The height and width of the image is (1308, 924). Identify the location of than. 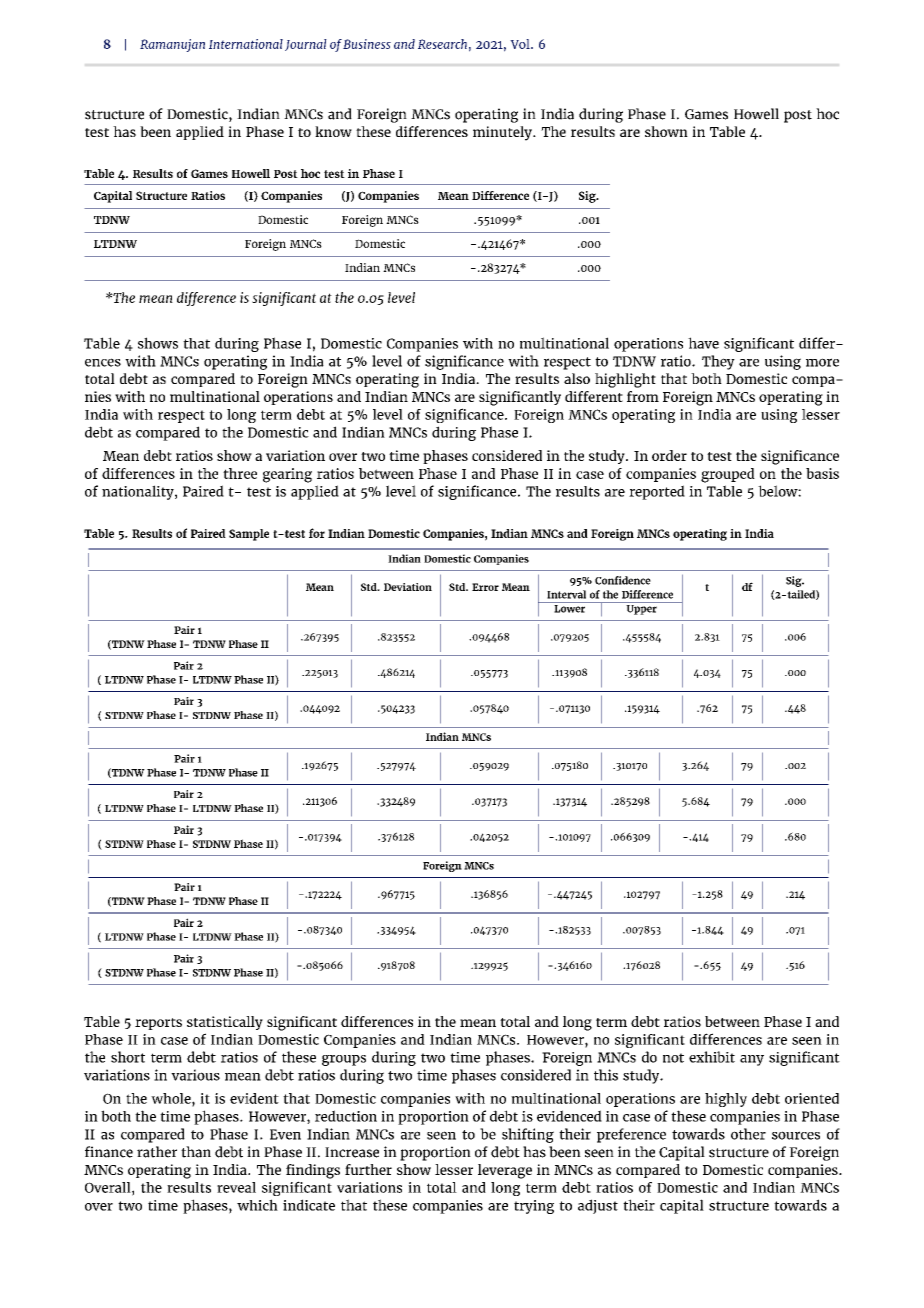
(196, 1152).
